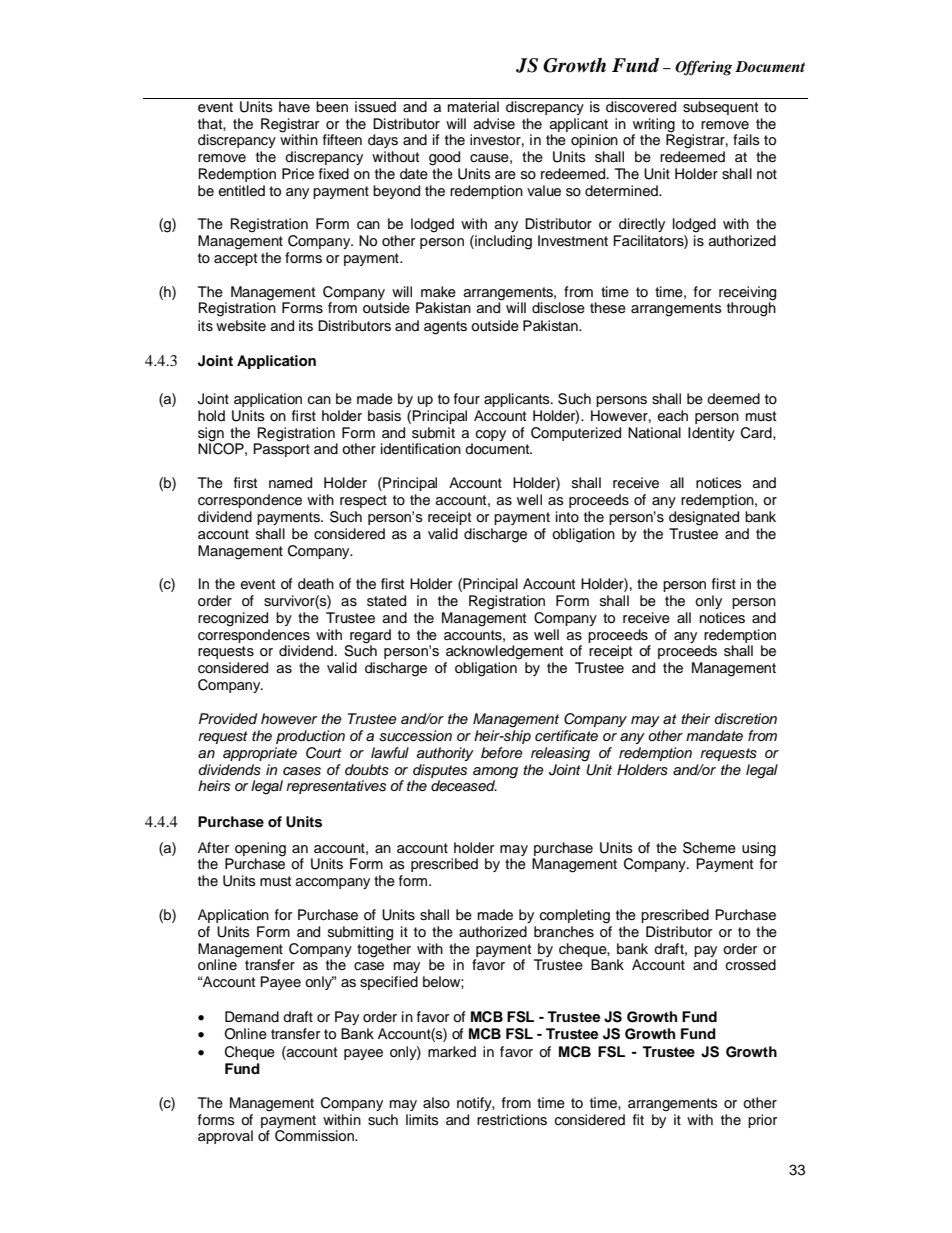 Image resolution: width=952 pixels, height=1233 pixels. I want to click on death, so click(316, 584).
